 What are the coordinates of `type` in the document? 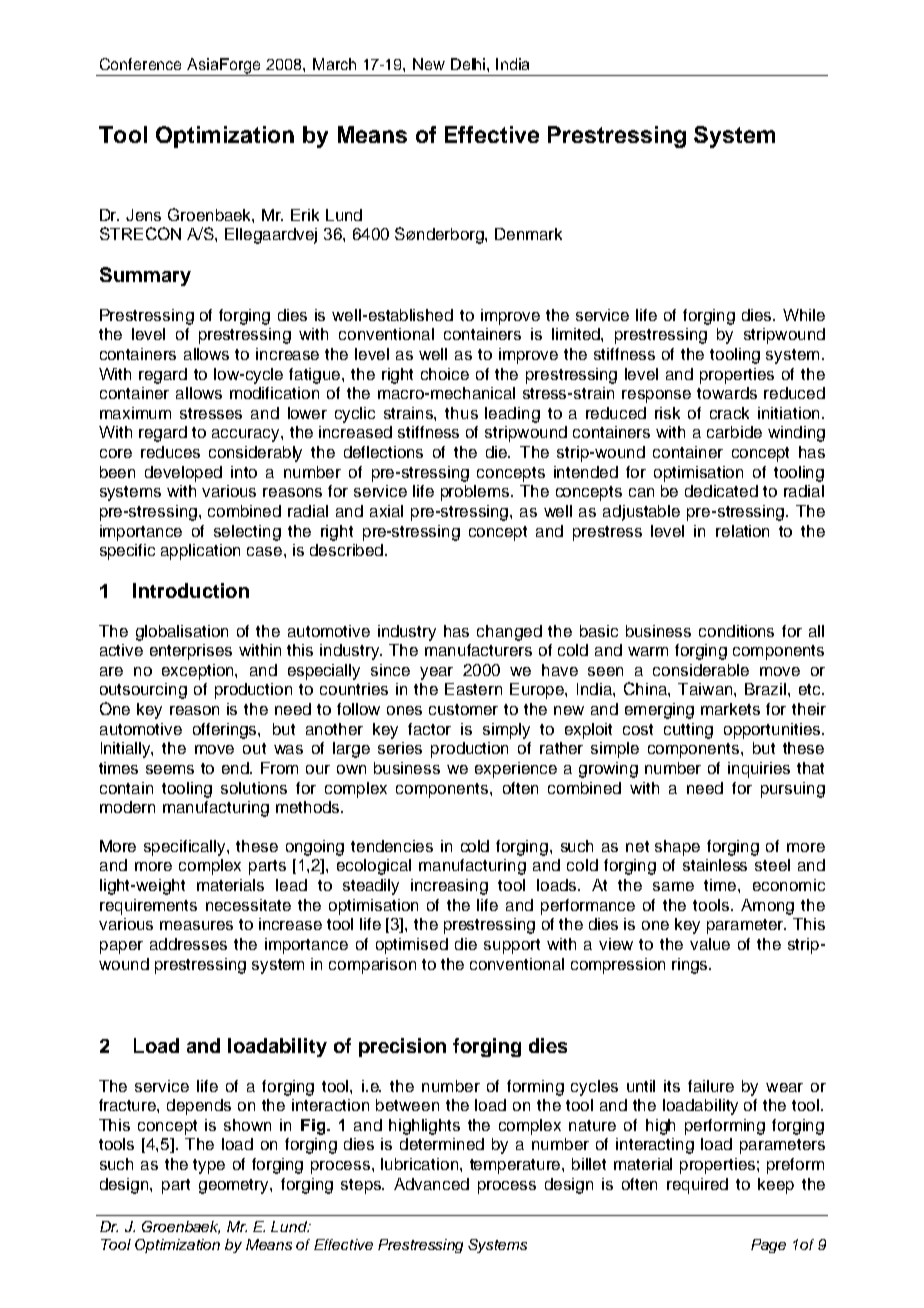 It's located at (209, 1166).
